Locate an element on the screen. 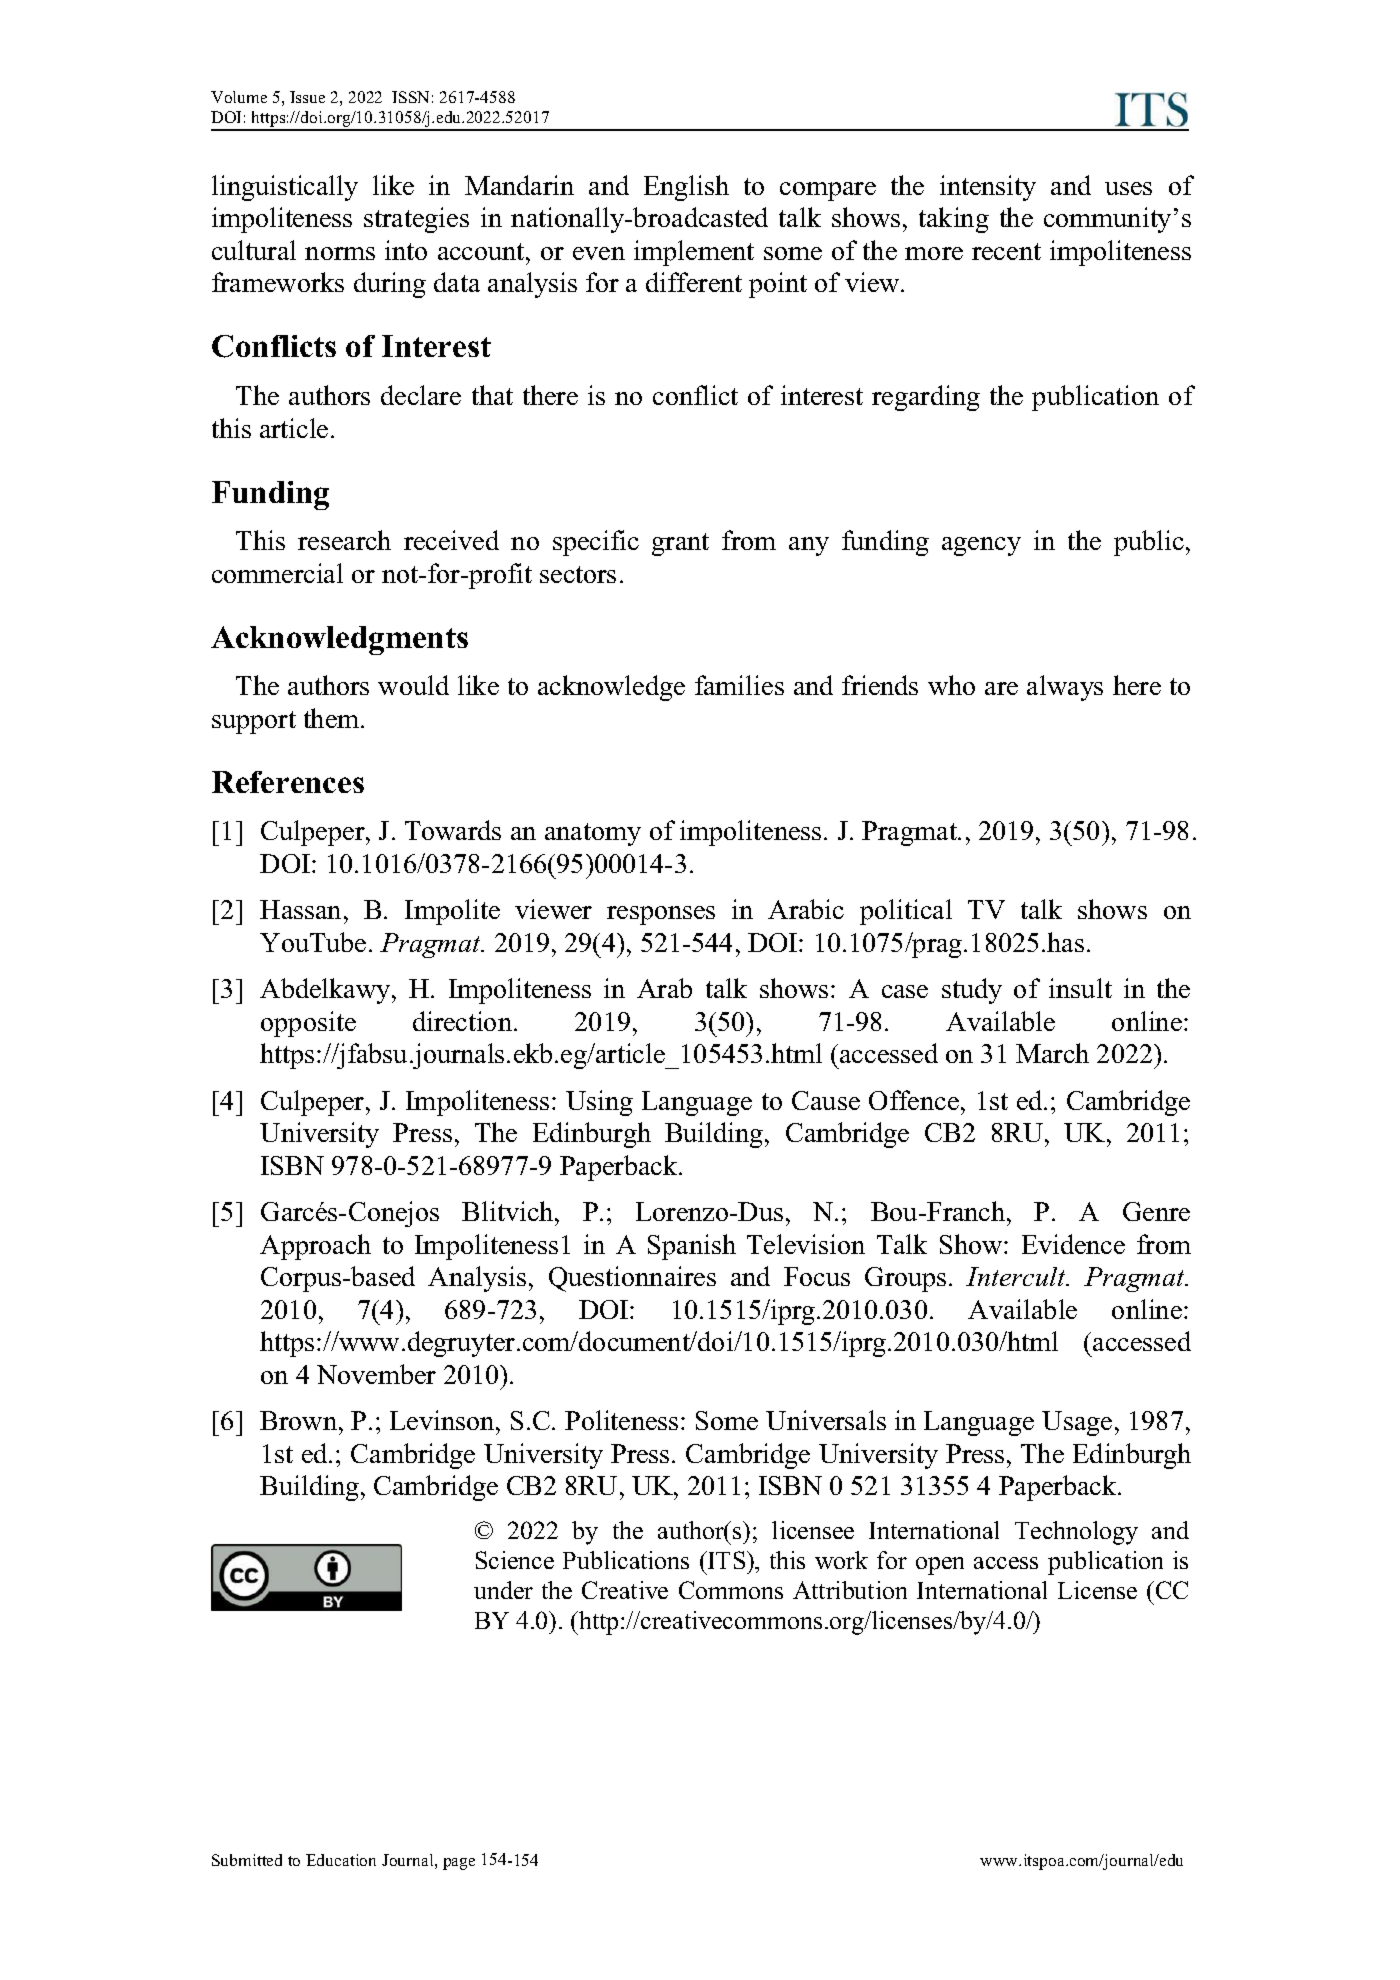 The width and height of the screenshot is (1400, 1980). open is located at coordinates (940, 1566).
